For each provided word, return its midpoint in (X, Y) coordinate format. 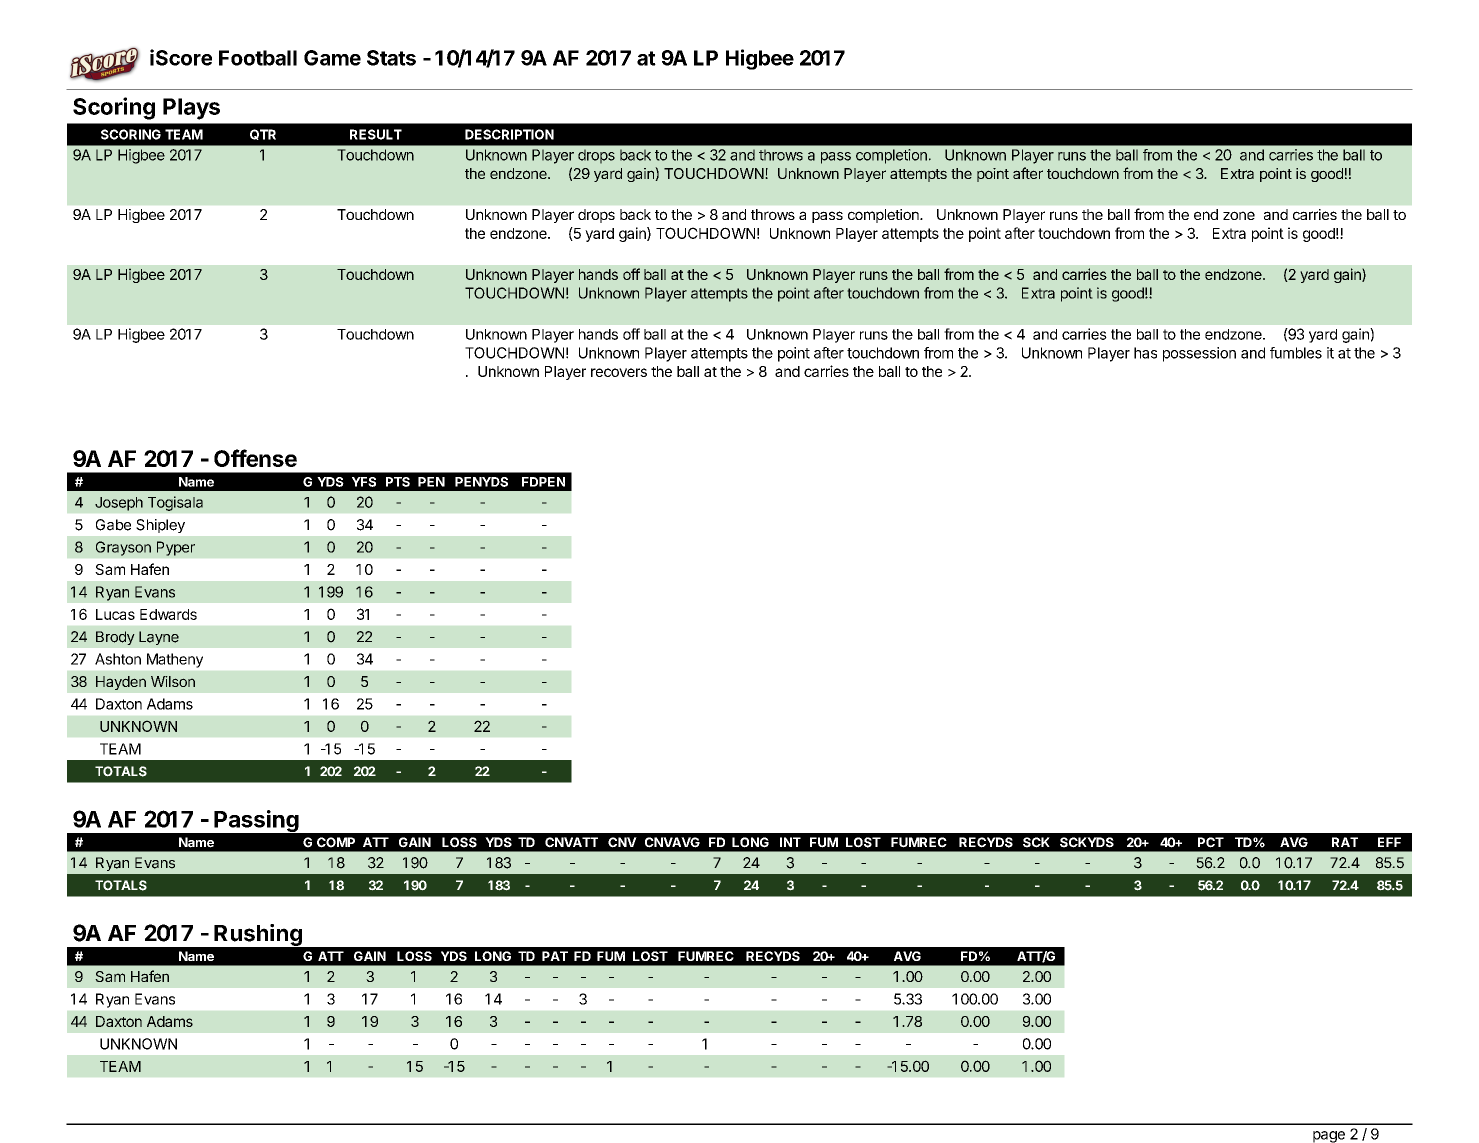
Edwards (168, 614)
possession (1199, 354)
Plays (191, 109)
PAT (555, 956)
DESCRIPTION (509, 134)
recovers (619, 372)
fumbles (1296, 353)
